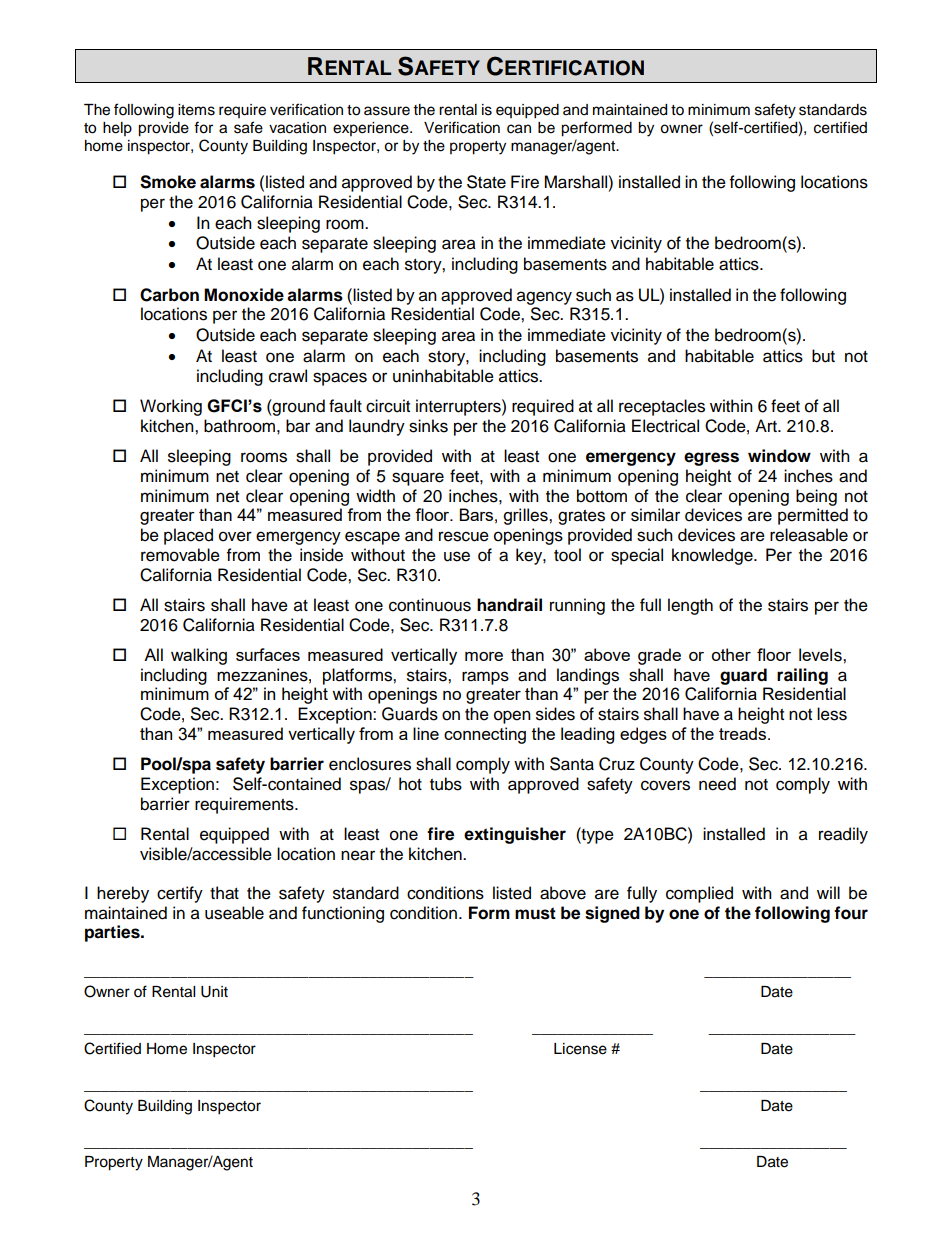 The image size is (952, 1233). What do you see at coordinates (196, 110) in the screenshot?
I see `items` at bounding box center [196, 110].
